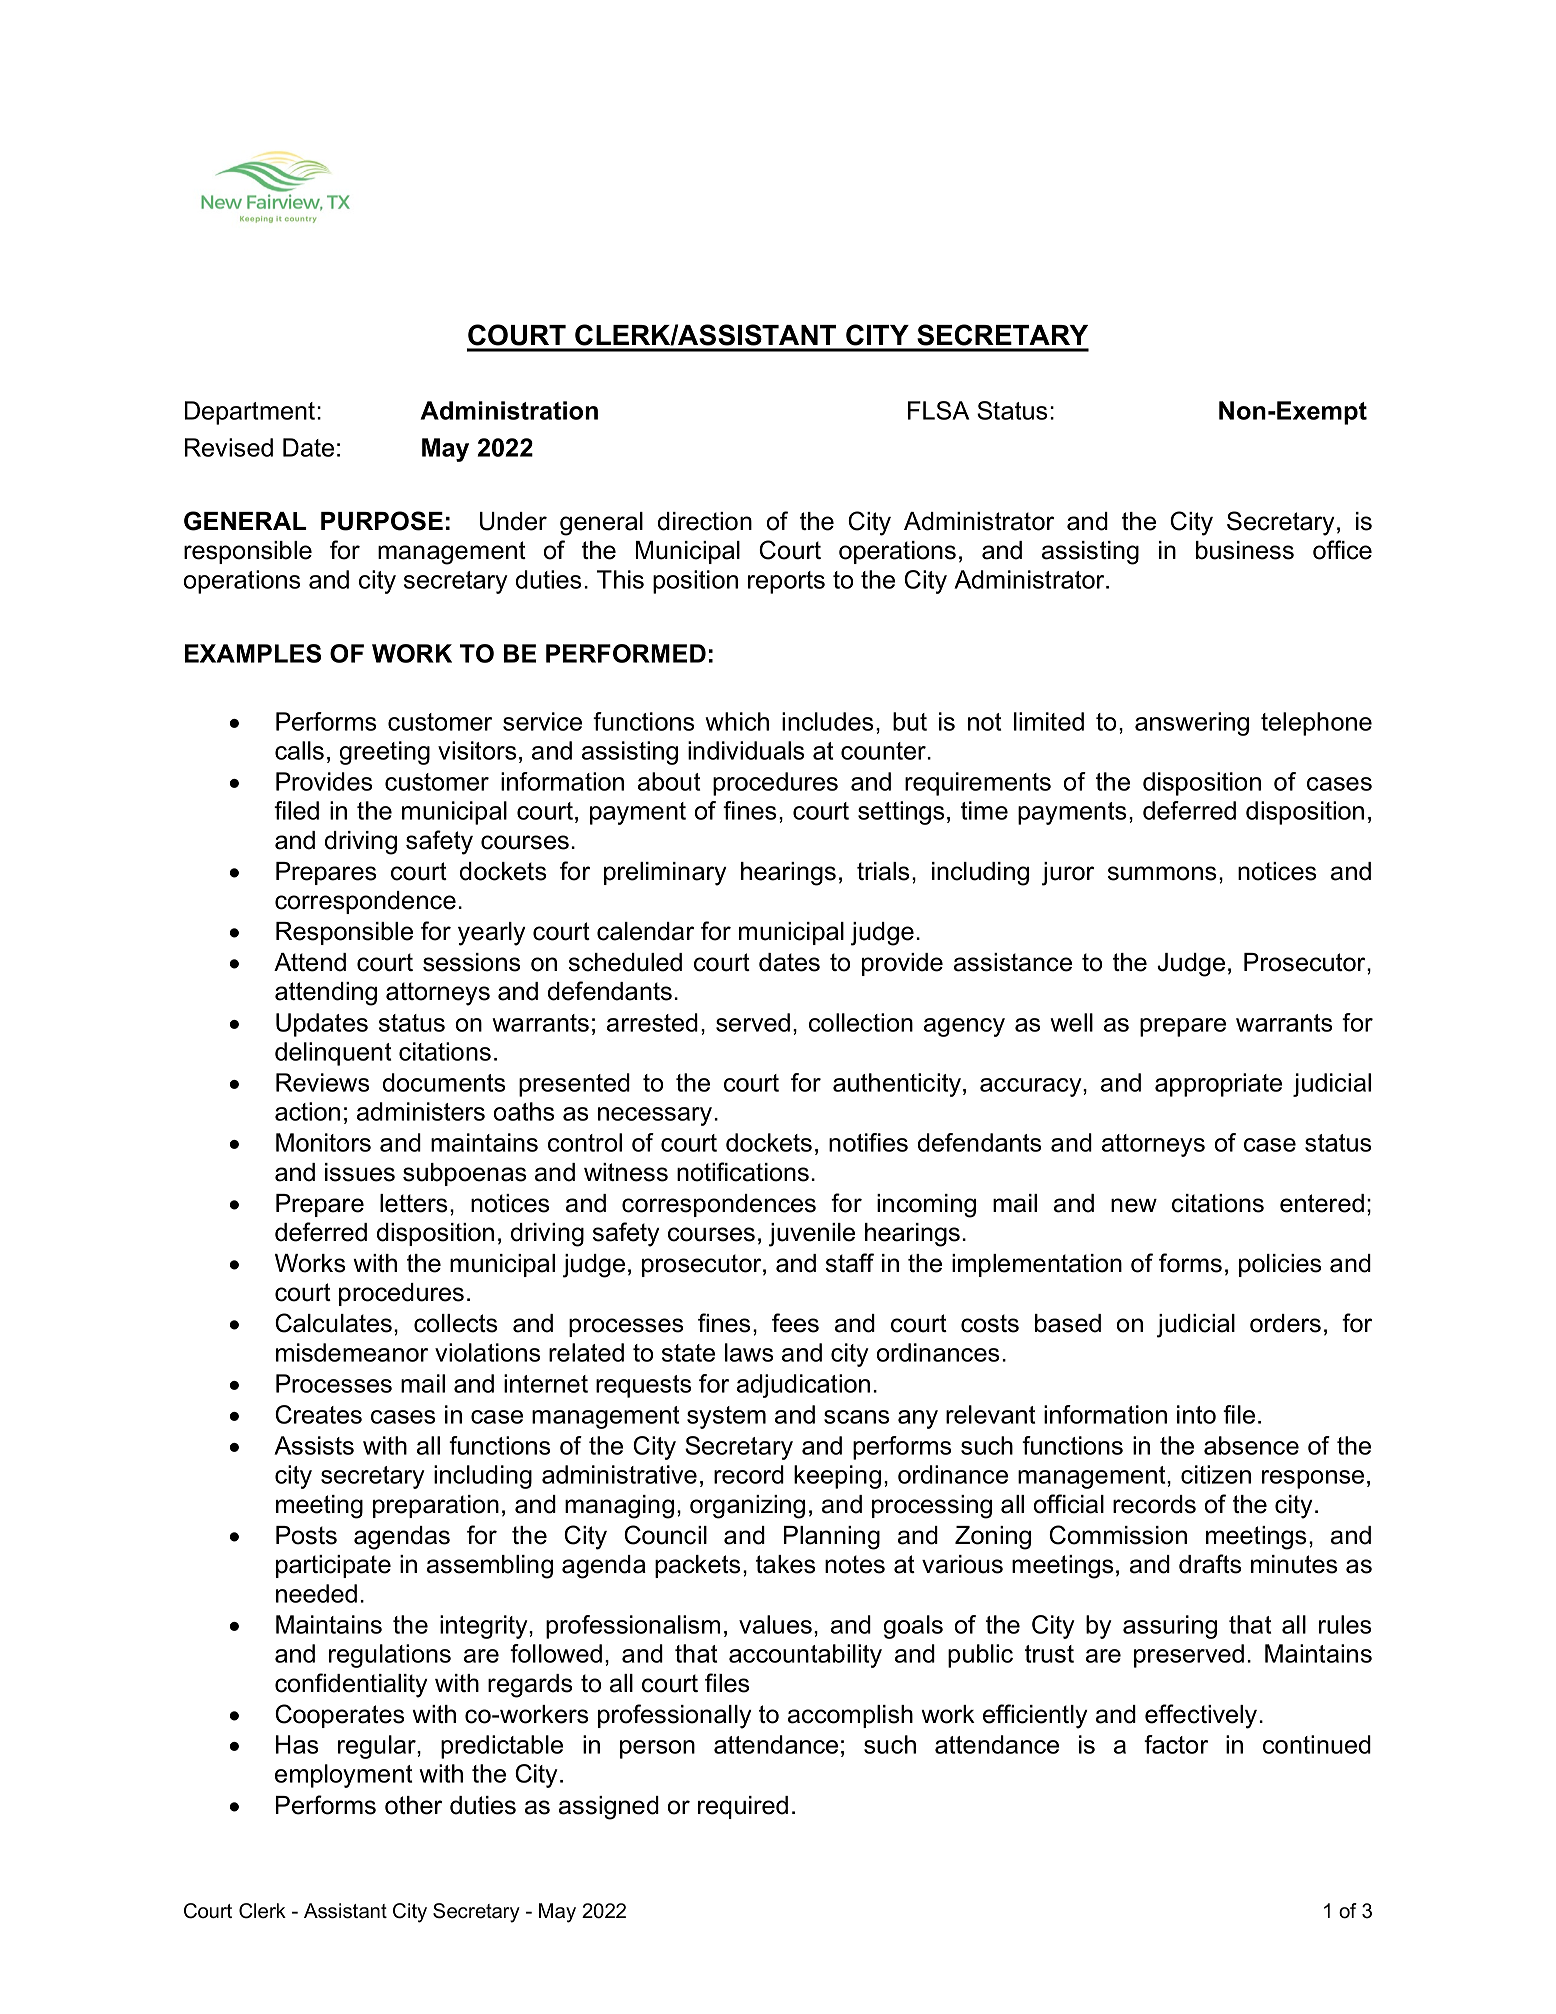 The width and height of the document is (1556, 2014). What do you see at coordinates (382, 521) in the document?
I see `PURPOSE` at bounding box center [382, 521].
